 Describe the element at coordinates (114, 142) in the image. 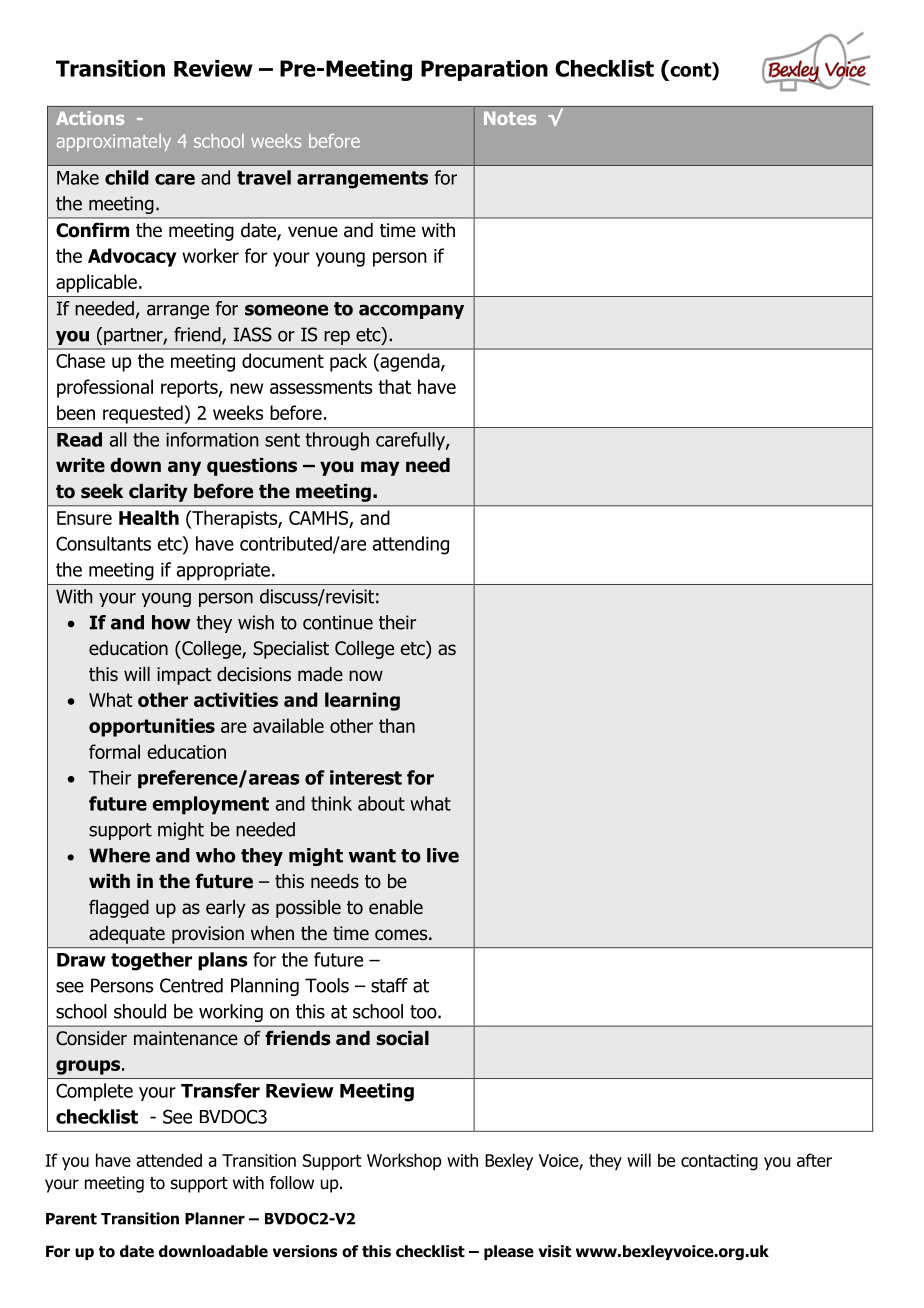

I see `approximately` at that location.
